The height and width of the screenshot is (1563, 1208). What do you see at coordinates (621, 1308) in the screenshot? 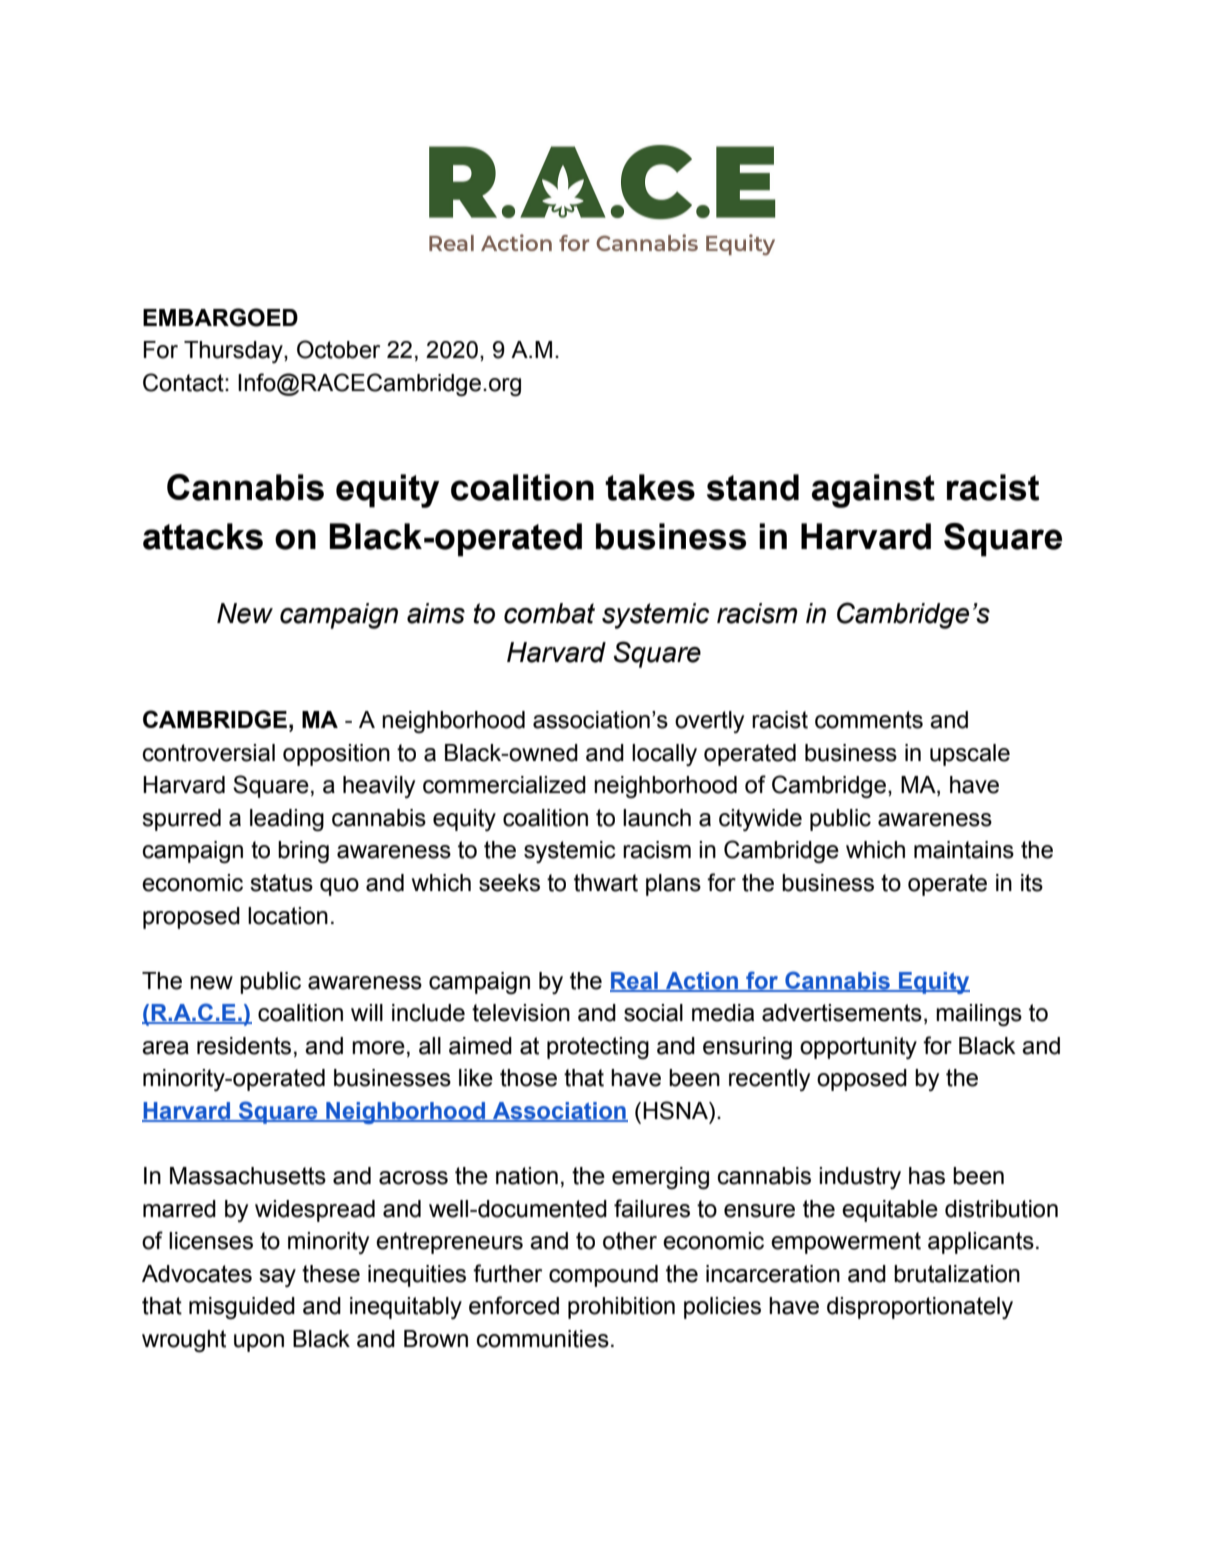
I see `prohibition` at bounding box center [621, 1308].
